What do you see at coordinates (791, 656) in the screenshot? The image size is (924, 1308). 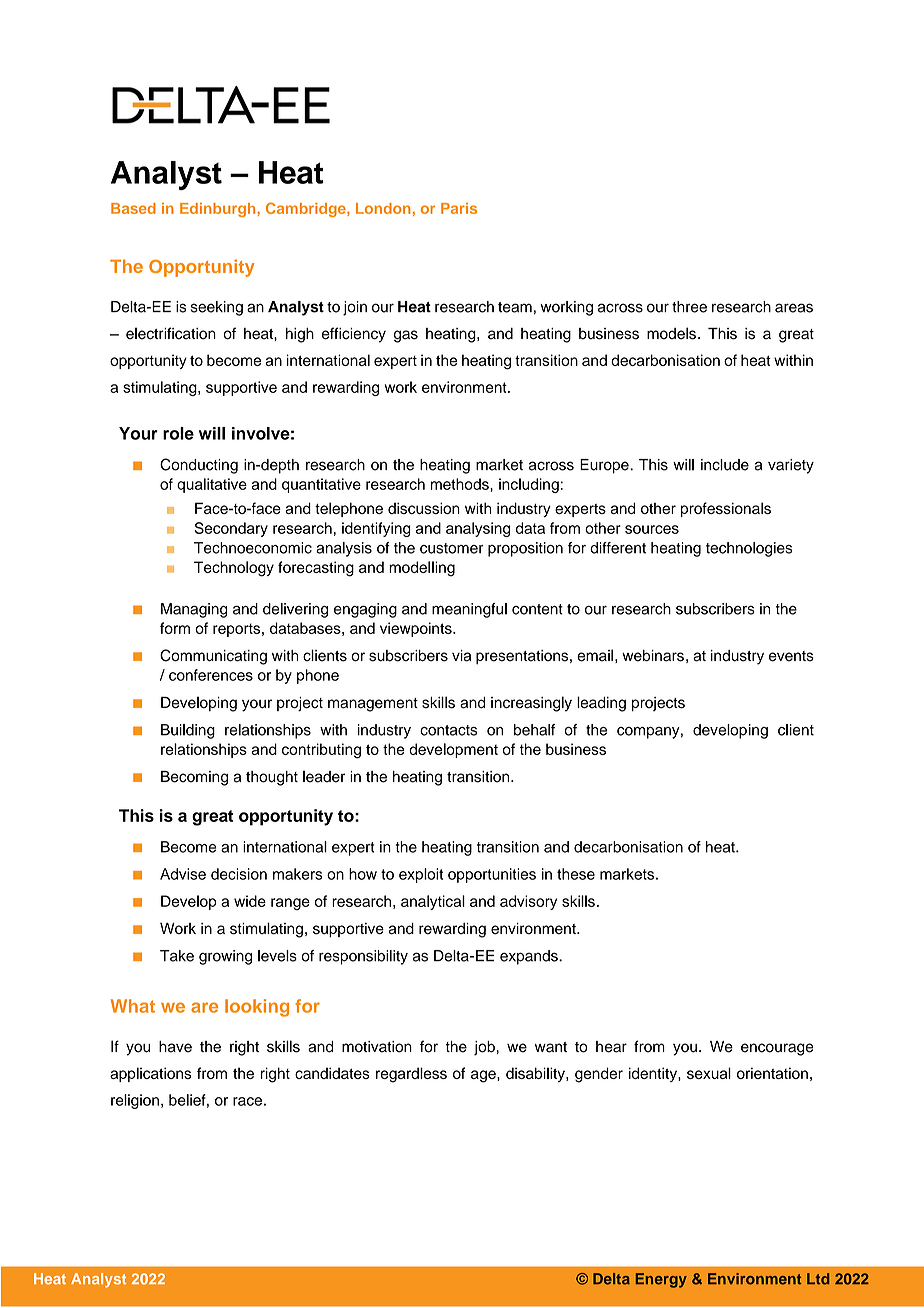 I see `events` at bounding box center [791, 656].
